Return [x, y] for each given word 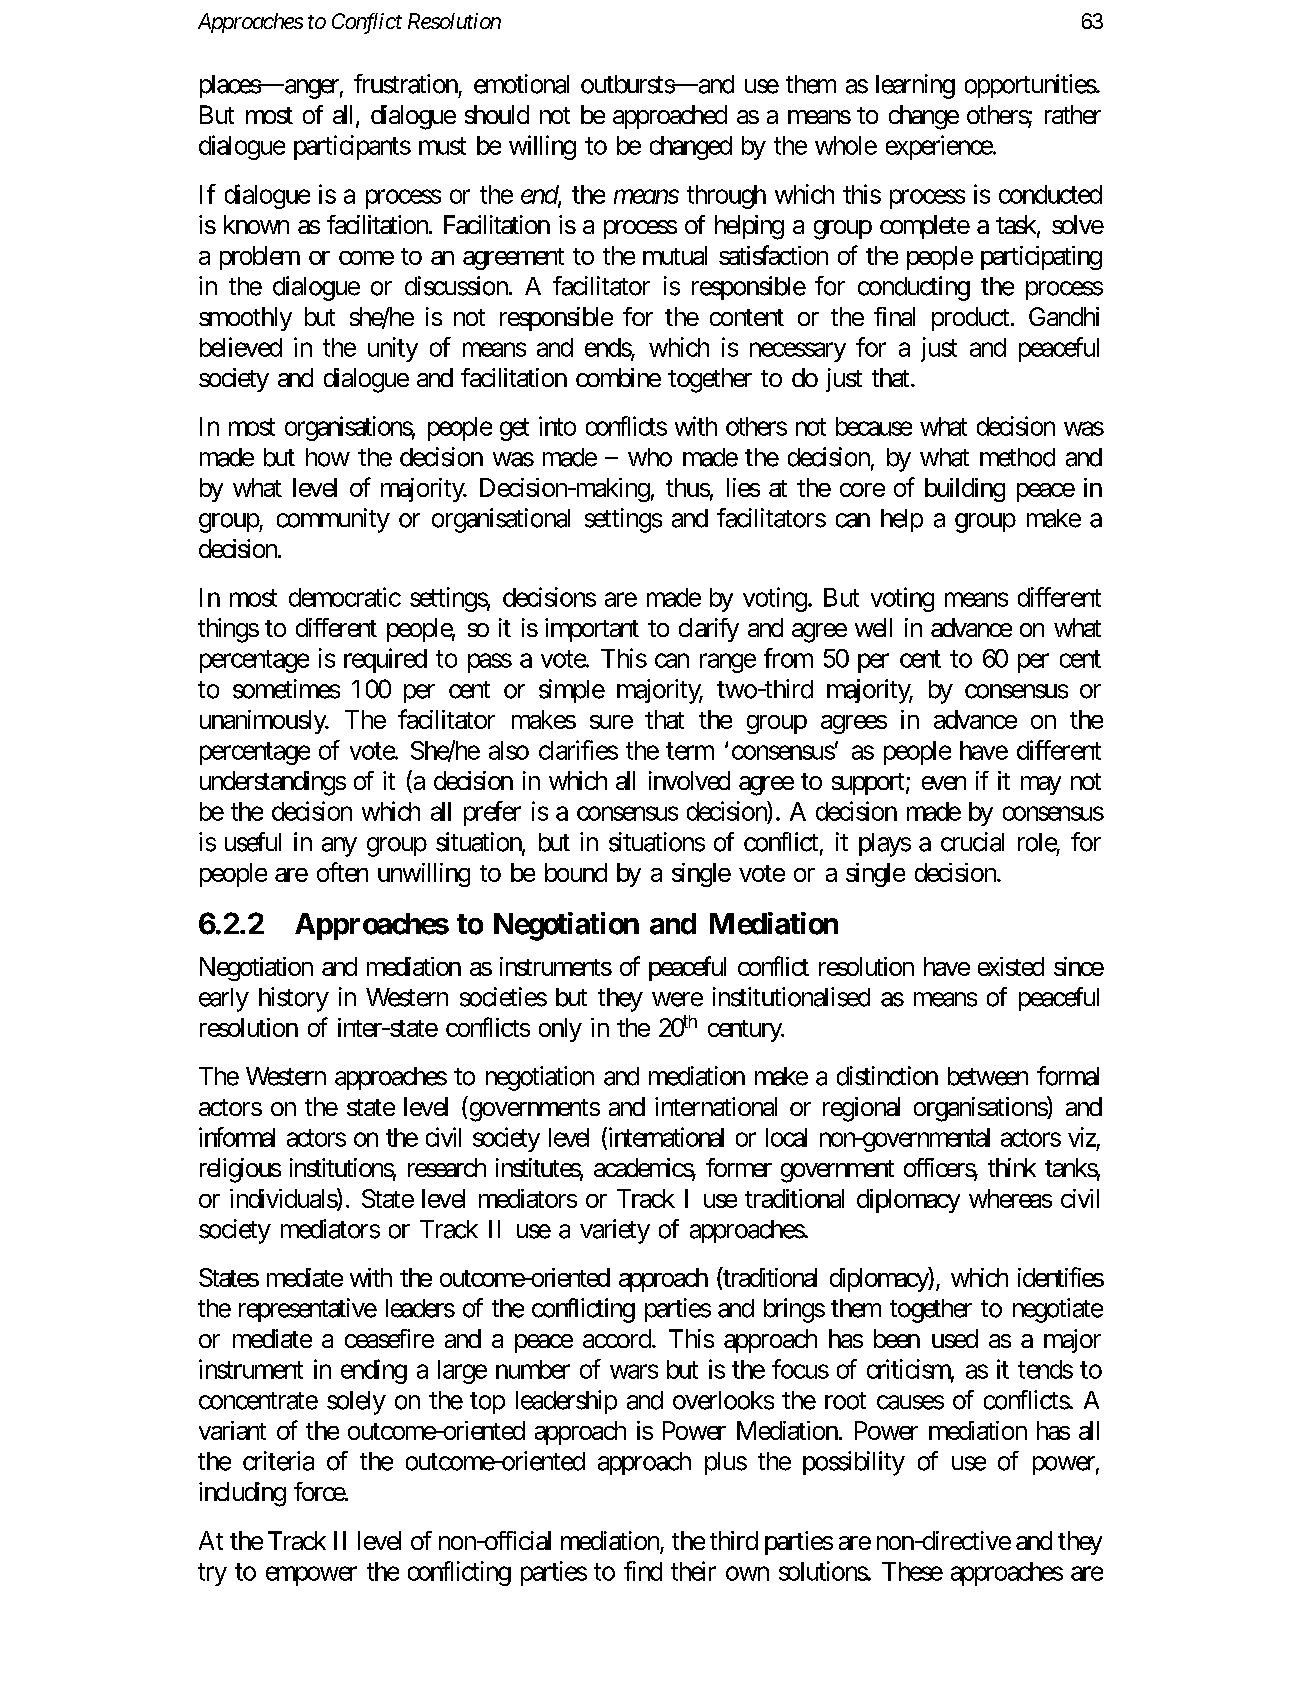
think [1012, 1167]
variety [615, 1231]
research [447, 1167]
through [726, 197]
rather [1073, 114]
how [328, 457]
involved [689, 780]
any [339, 847]
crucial [972, 842]
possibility [854, 1463]
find [643, 1571]
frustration [406, 84]
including [242, 1494]
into [557, 426]
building [965, 490]
